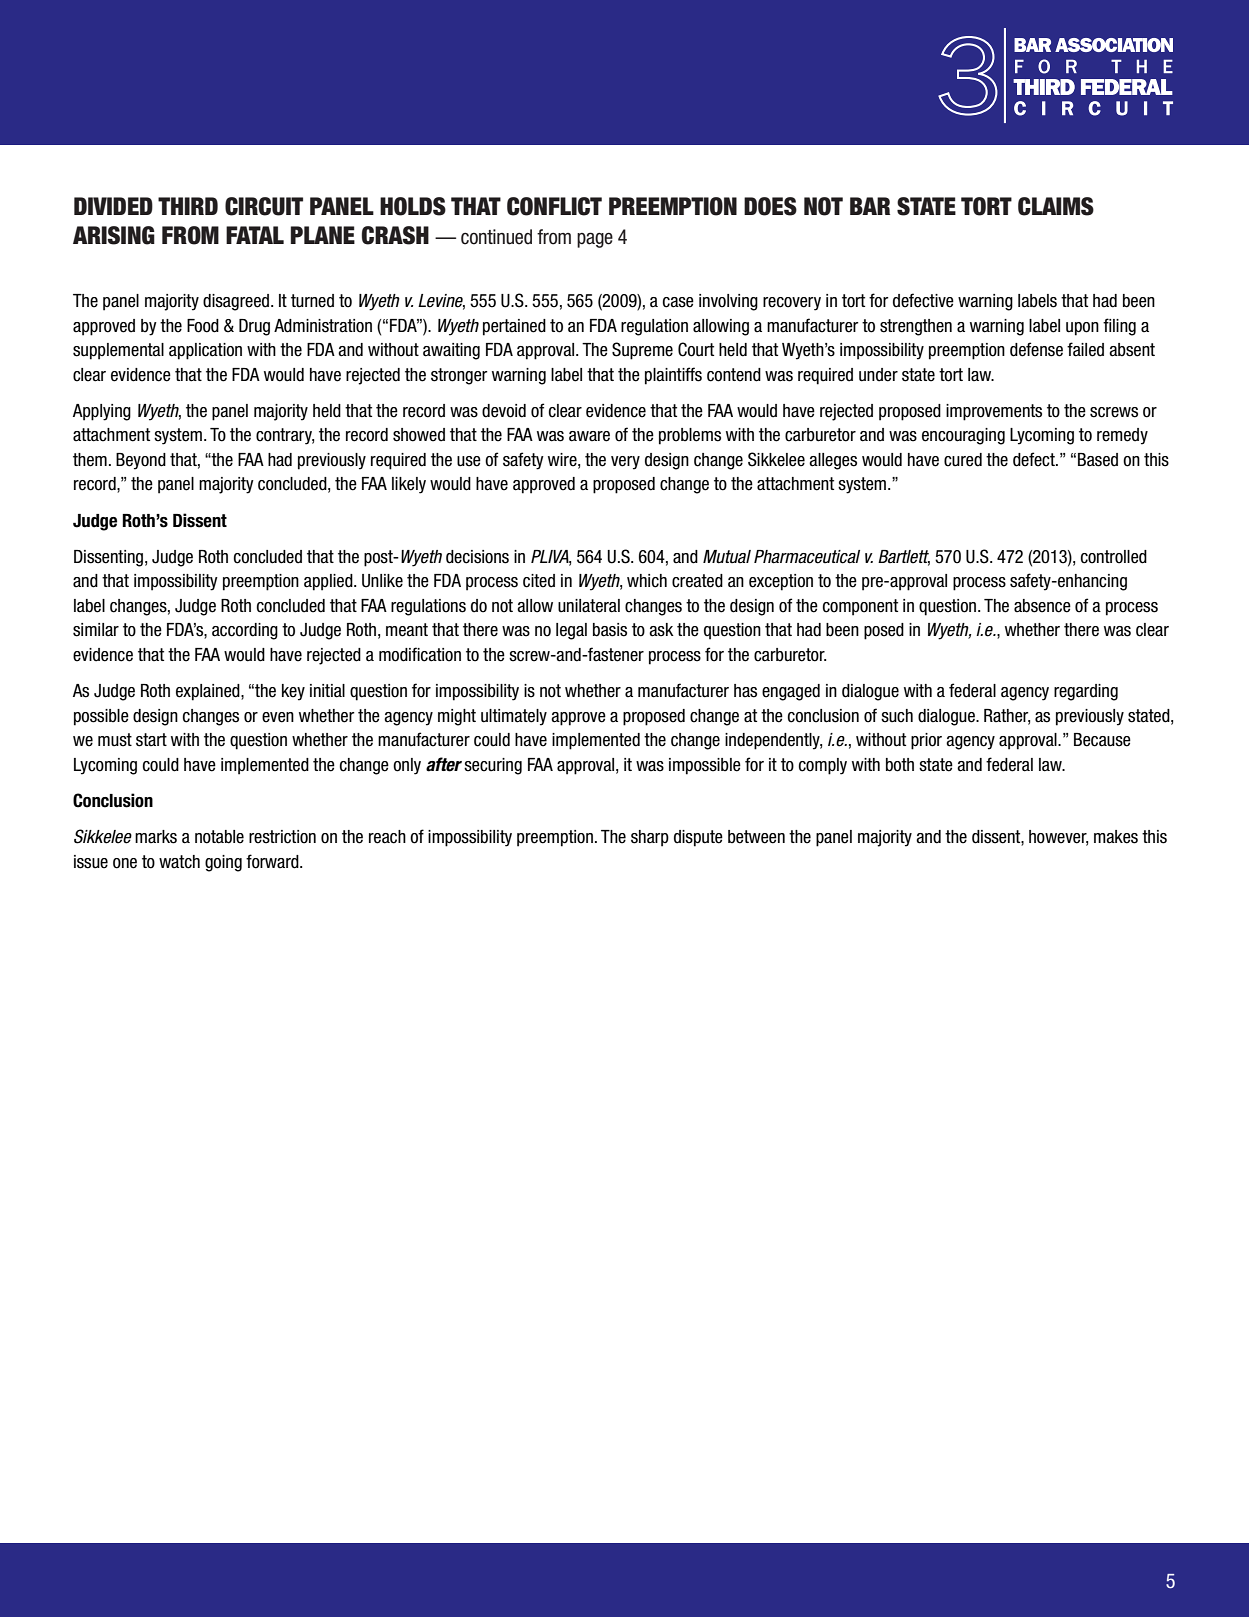 The image size is (1249, 1617). Describe the element at coordinates (1058, 838) in the image. I see `however` at that location.
